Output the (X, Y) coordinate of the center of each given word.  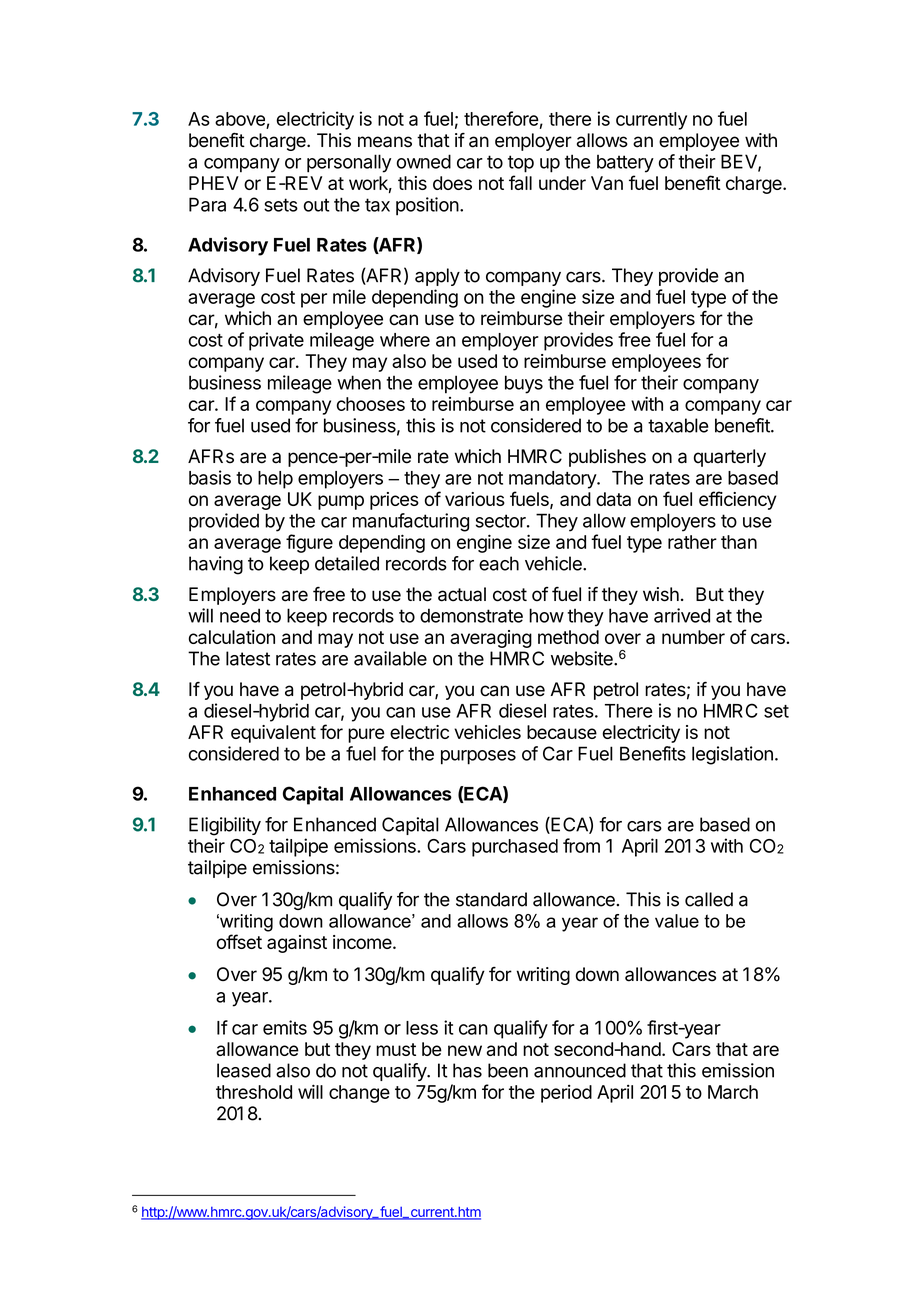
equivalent (273, 734)
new (465, 1050)
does (452, 183)
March (733, 1092)
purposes (478, 757)
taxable (678, 425)
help (275, 480)
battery (625, 164)
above (240, 119)
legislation (732, 755)
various (475, 499)
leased (244, 1070)
